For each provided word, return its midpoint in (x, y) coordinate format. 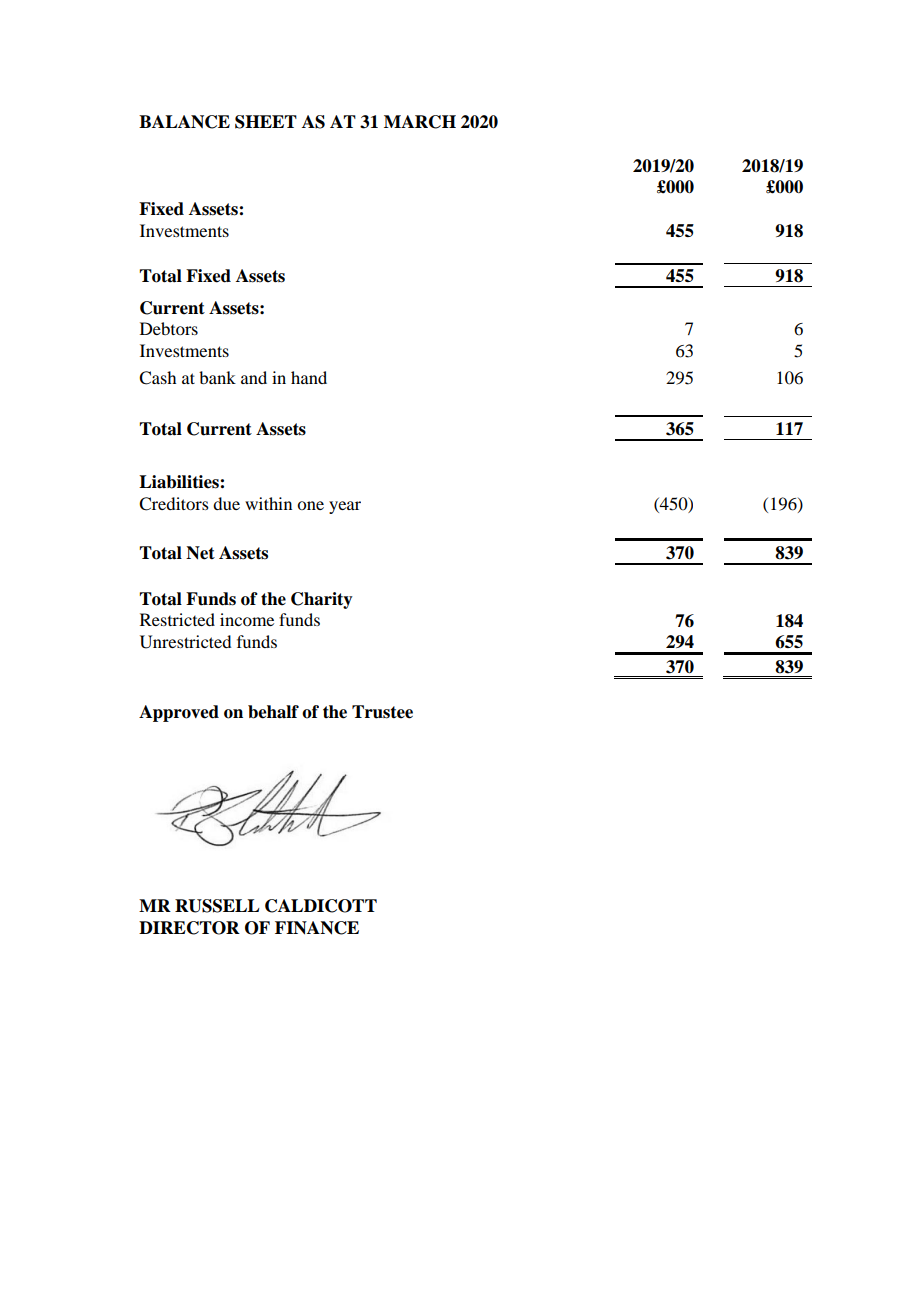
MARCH (420, 122)
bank (217, 377)
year (345, 507)
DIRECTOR (189, 928)
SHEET (266, 122)
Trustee (382, 712)
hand (309, 377)
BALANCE (184, 122)
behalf (273, 712)
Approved (179, 713)
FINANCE (317, 928)
